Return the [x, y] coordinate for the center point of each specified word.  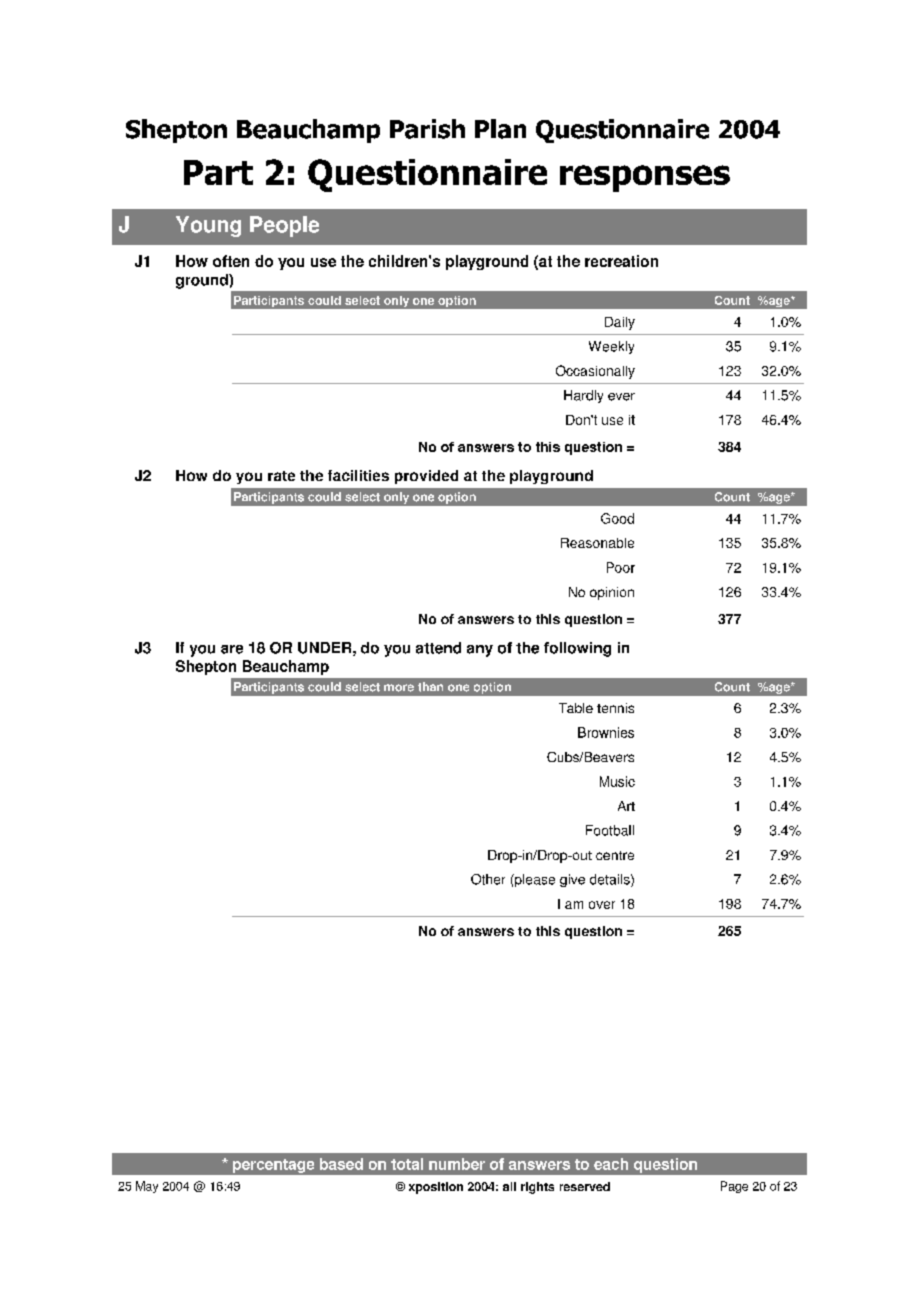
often [231, 261]
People [284, 226]
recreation [621, 261]
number [457, 1164]
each [611, 1164]
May [147, 1187]
